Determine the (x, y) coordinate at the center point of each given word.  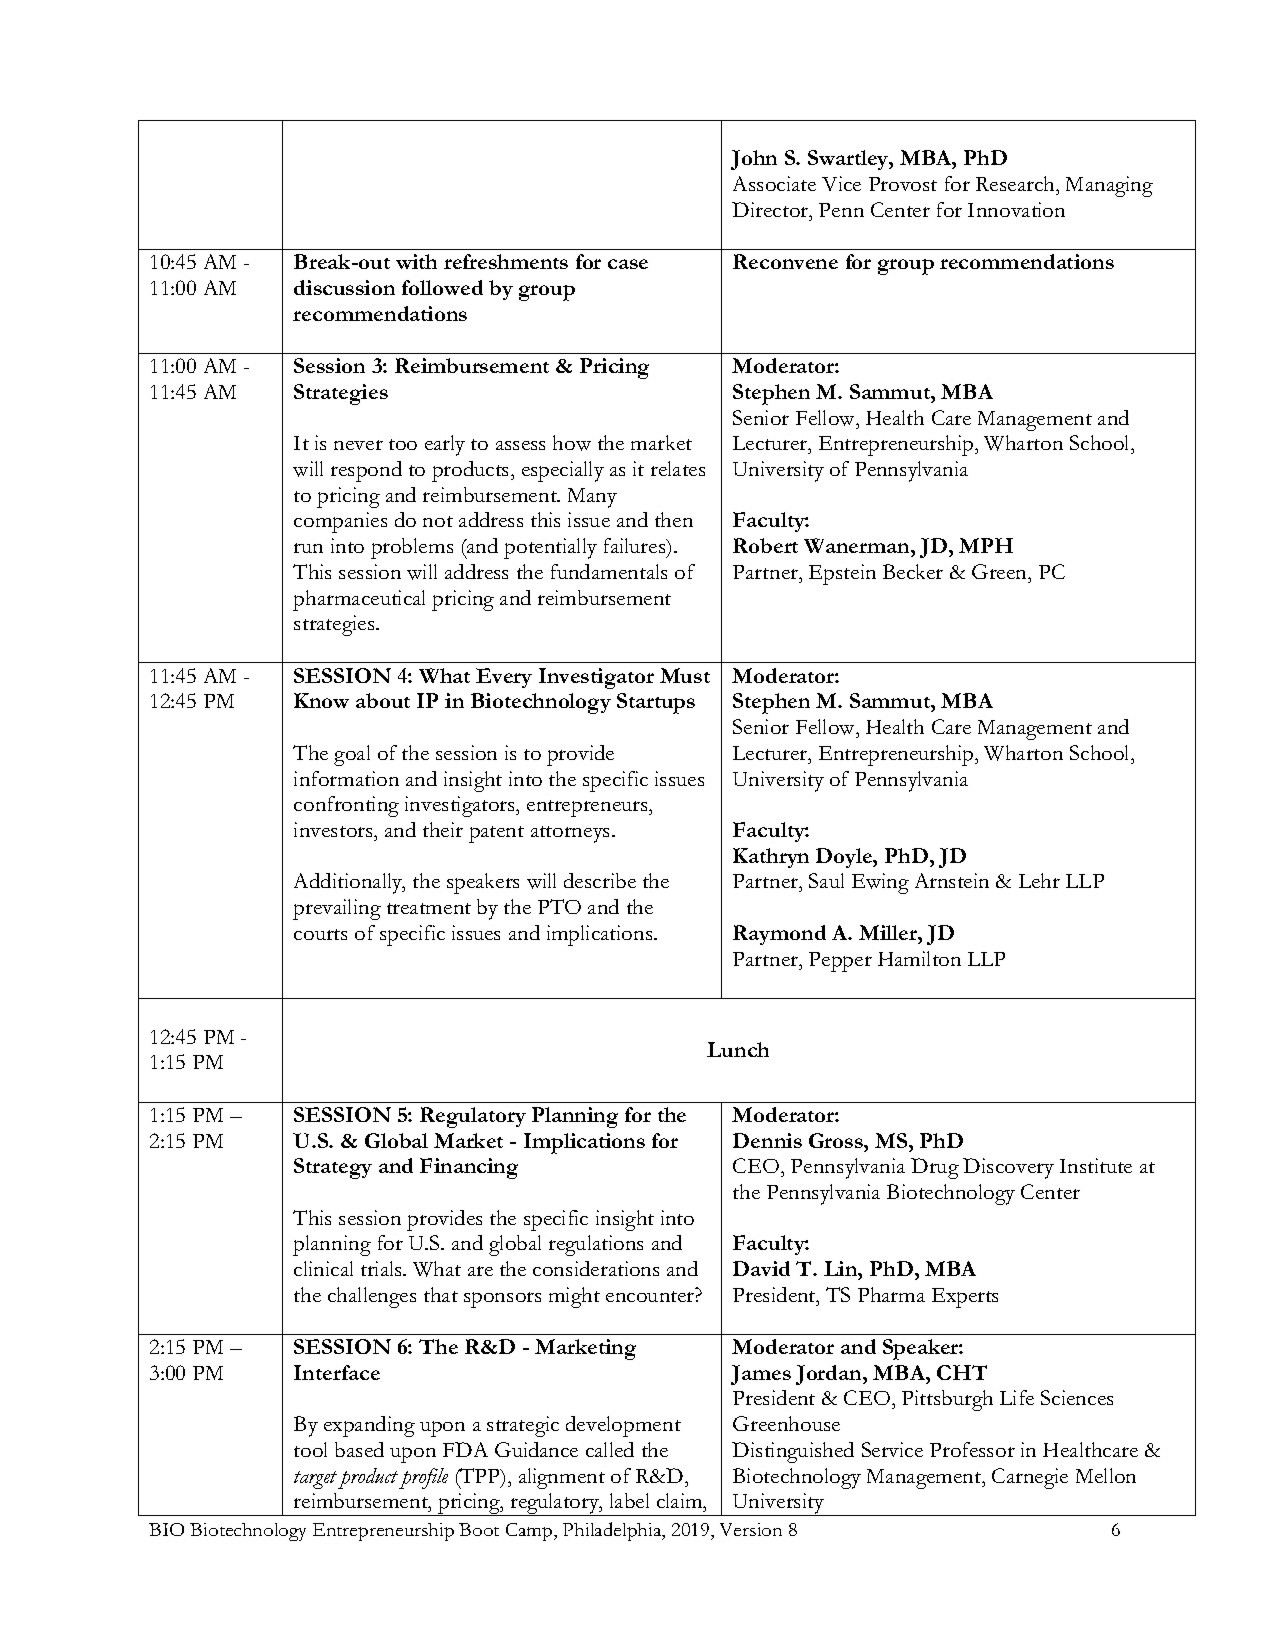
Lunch (738, 1049)
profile (423, 1478)
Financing (469, 1168)
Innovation (1016, 209)
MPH (986, 545)
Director (771, 209)
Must (685, 675)
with (416, 261)
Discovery (1008, 1168)
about (383, 700)
